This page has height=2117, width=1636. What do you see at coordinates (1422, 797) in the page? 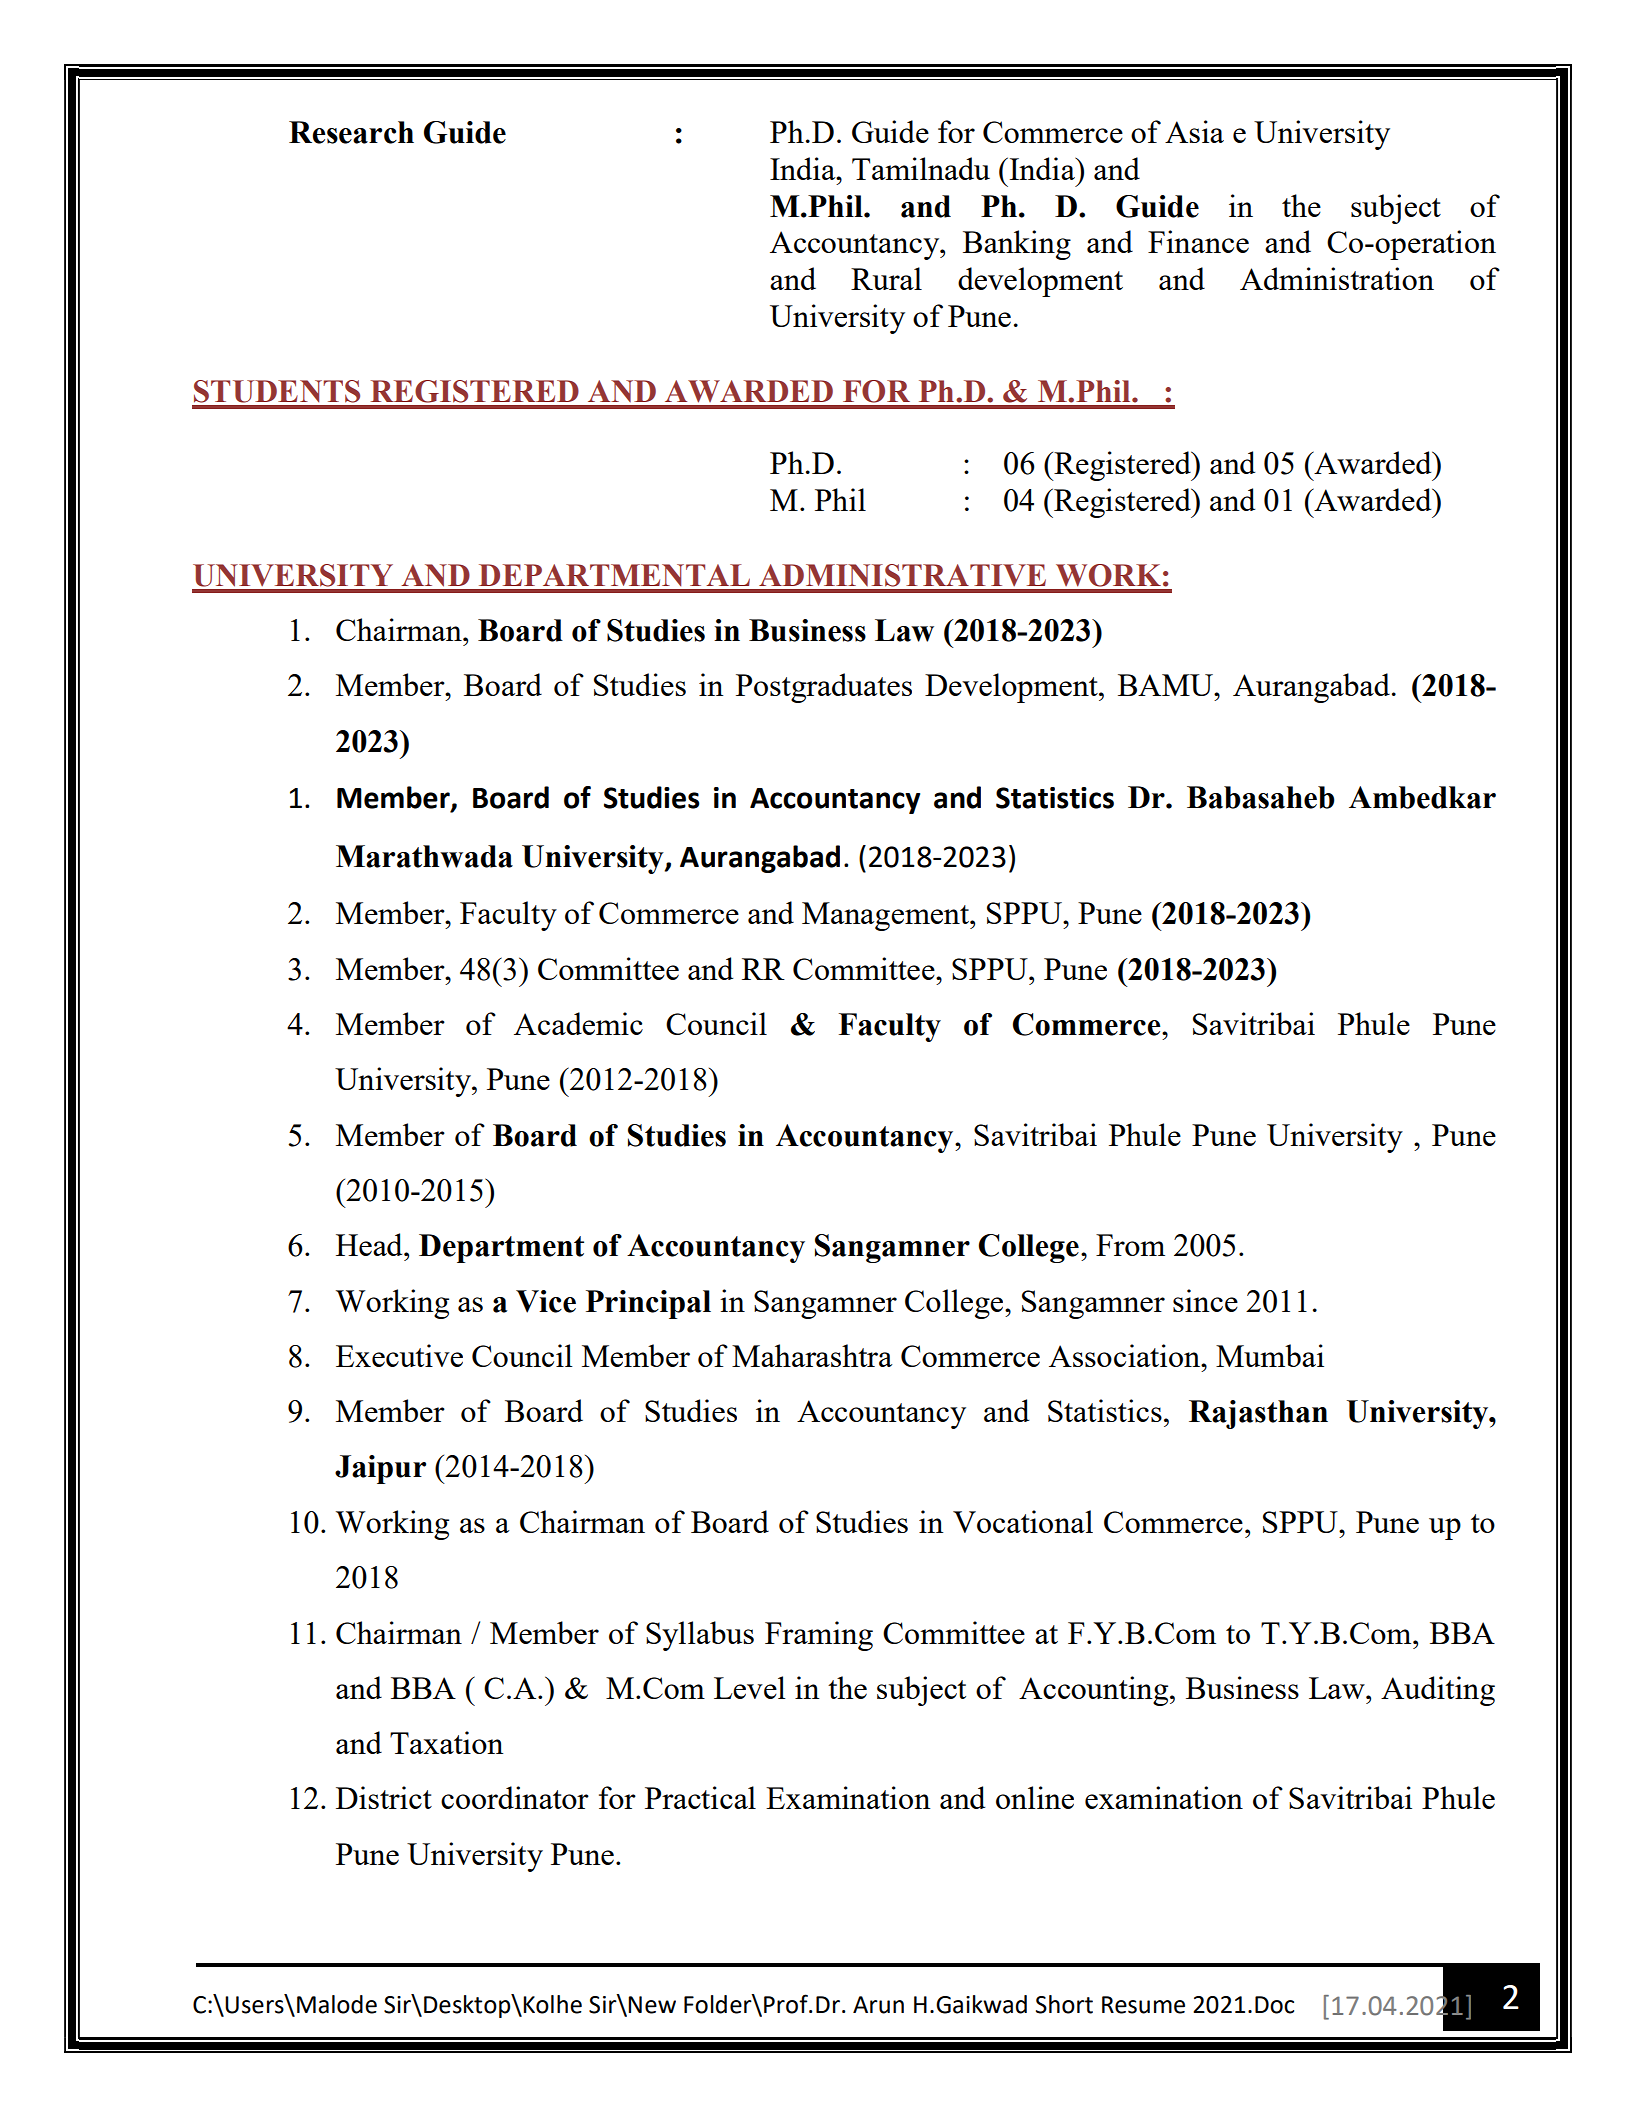
I see `Ambedkar` at bounding box center [1422, 797].
